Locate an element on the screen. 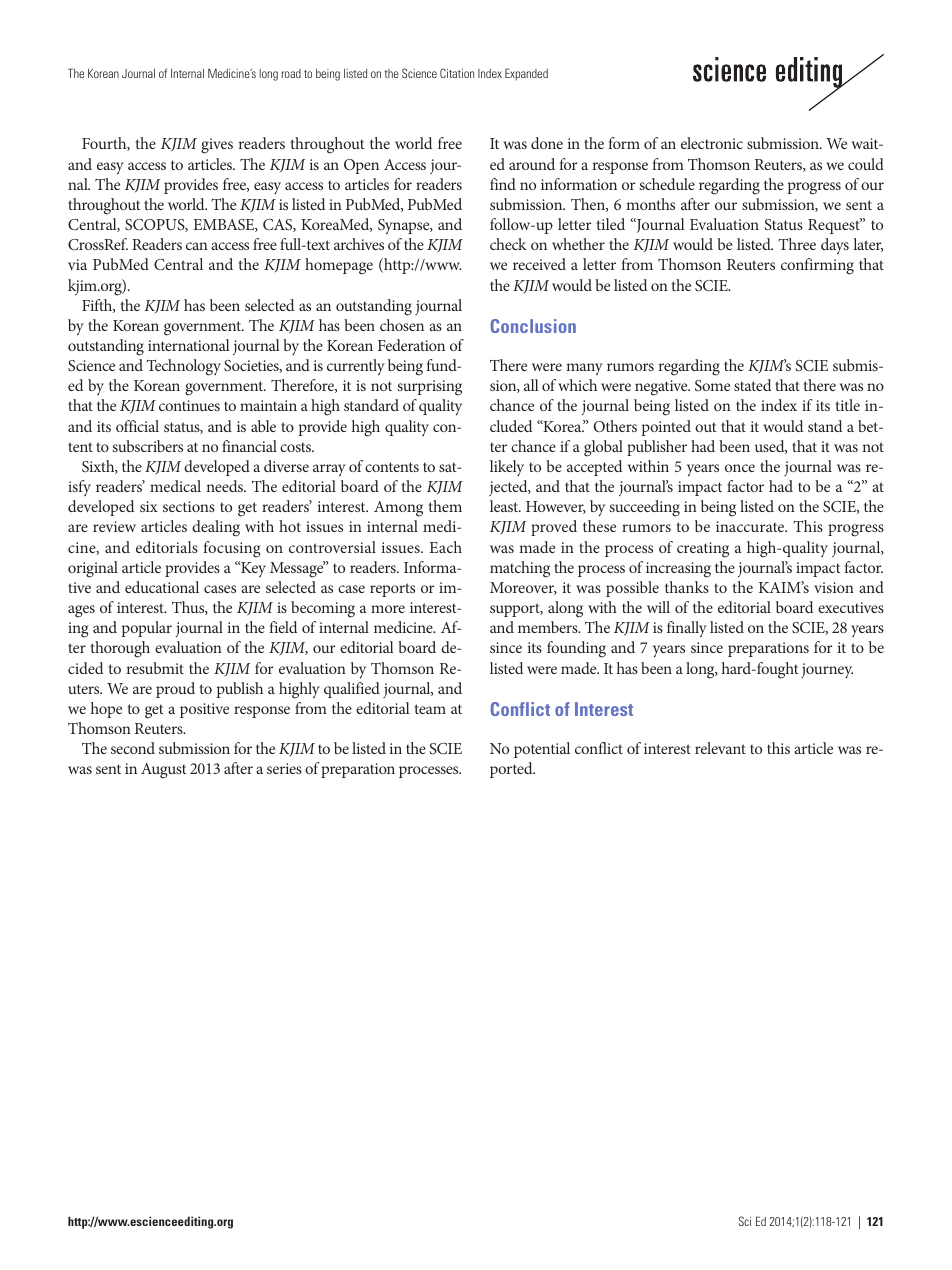 This screenshot has height=1270, width=952. electronic is located at coordinates (712, 143).
